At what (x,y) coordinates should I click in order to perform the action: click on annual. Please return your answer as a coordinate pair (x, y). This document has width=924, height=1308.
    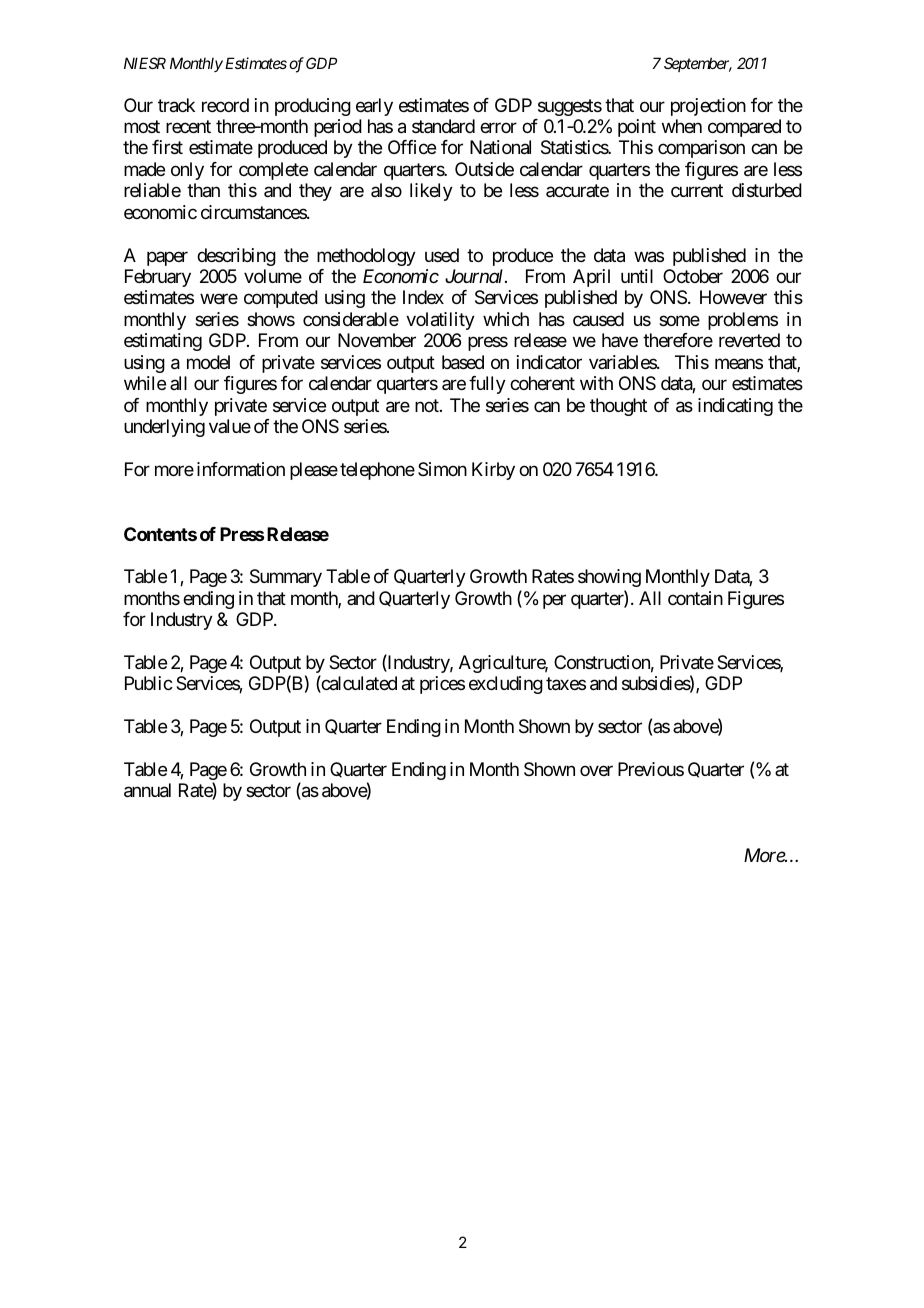
    Looking at the image, I should click on (147, 790).
